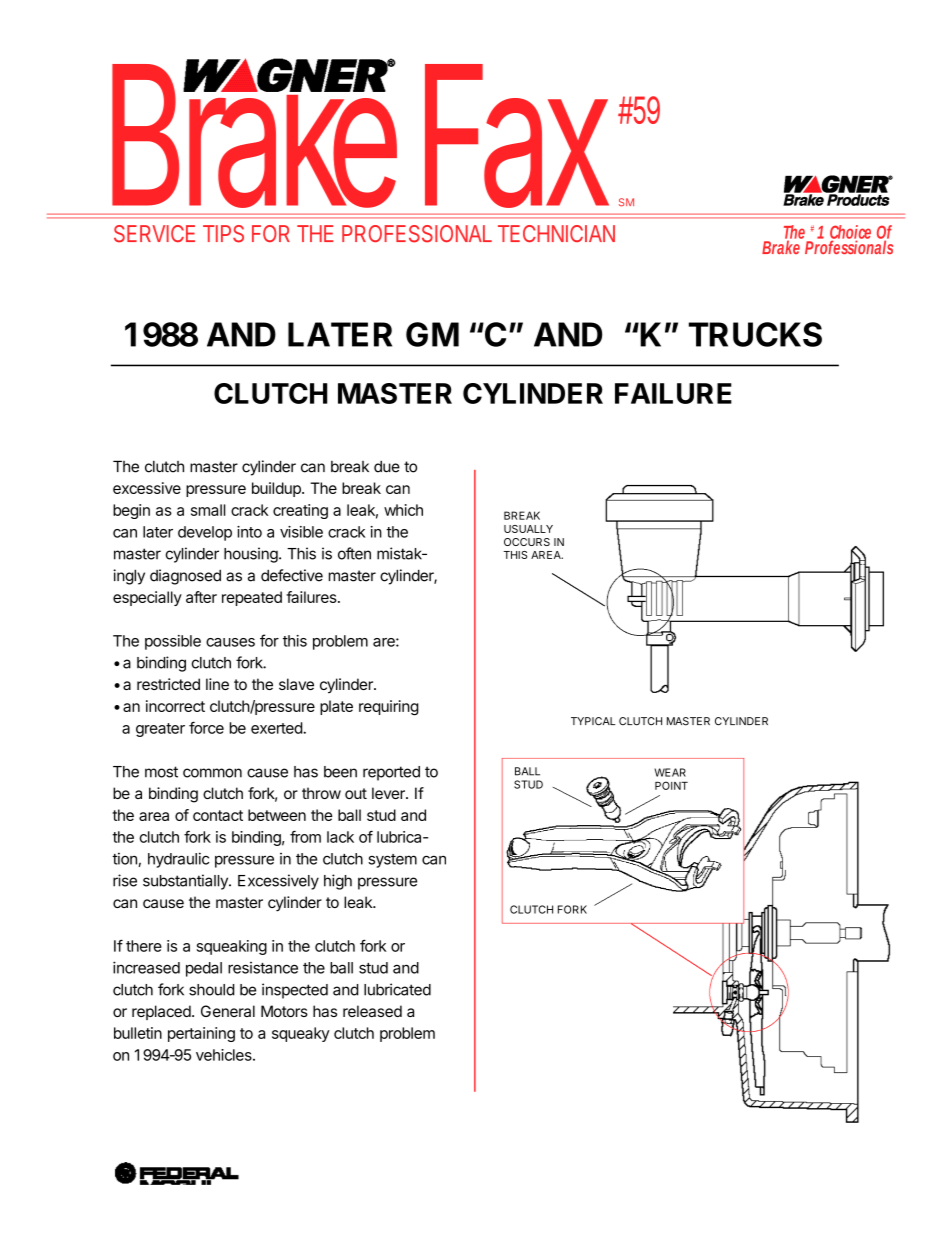 The height and width of the screenshot is (1233, 952). I want to click on TIPS, so click(223, 234).
